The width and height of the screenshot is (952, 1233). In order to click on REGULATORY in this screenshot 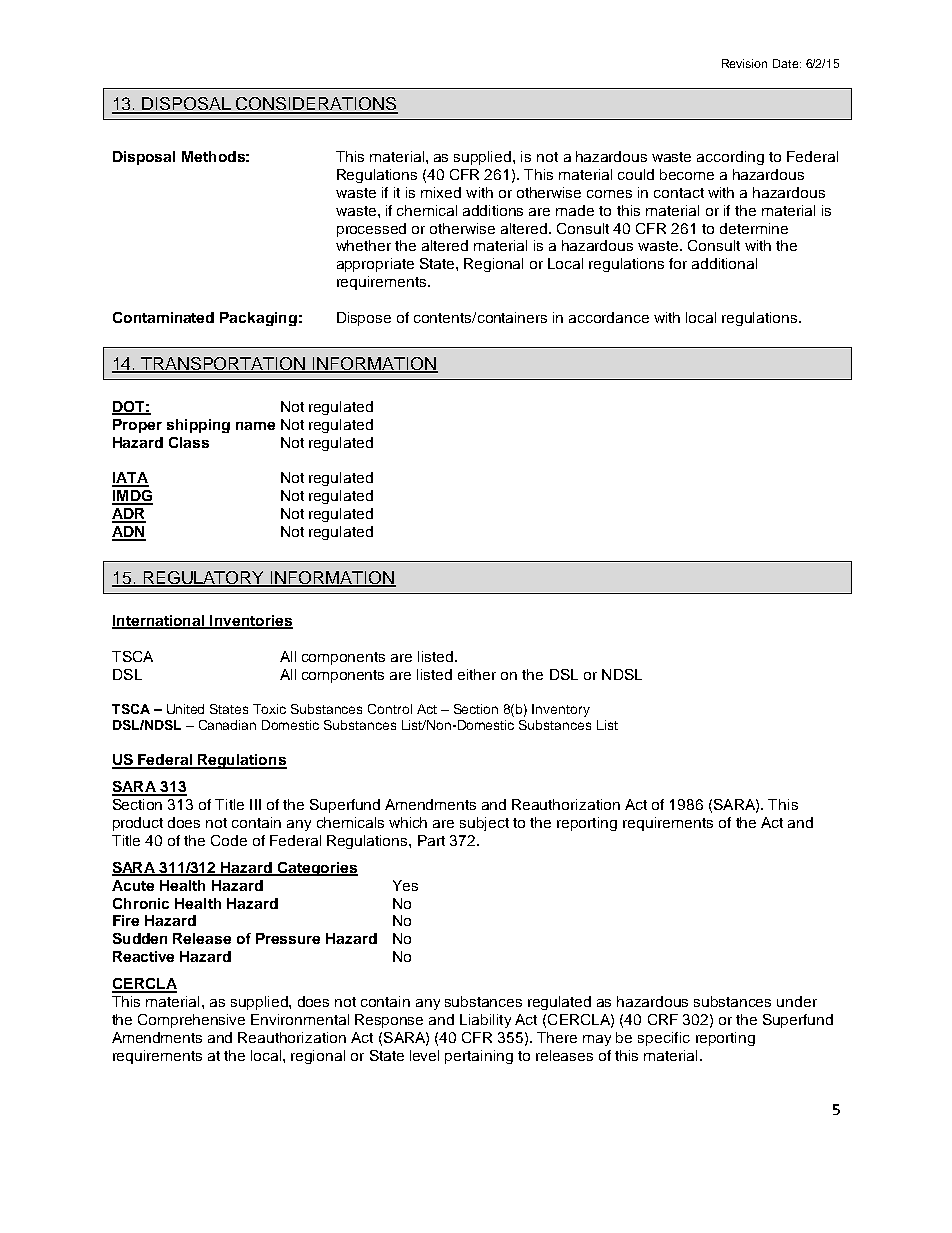, I will do `click(204, 579)`.
